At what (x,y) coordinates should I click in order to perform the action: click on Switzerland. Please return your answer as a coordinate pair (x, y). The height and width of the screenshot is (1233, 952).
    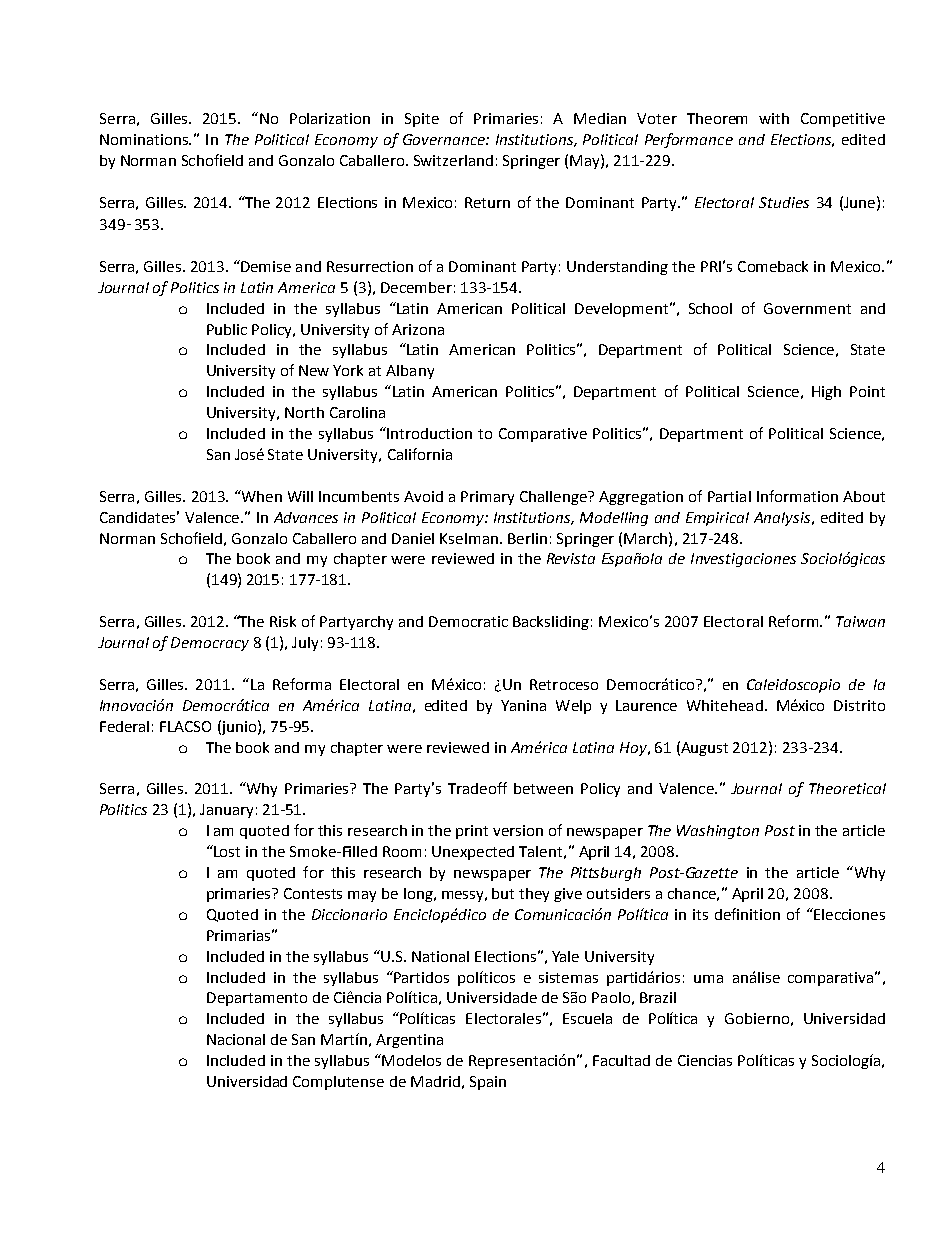
    Looking at the image, I should click on (453, 160).
